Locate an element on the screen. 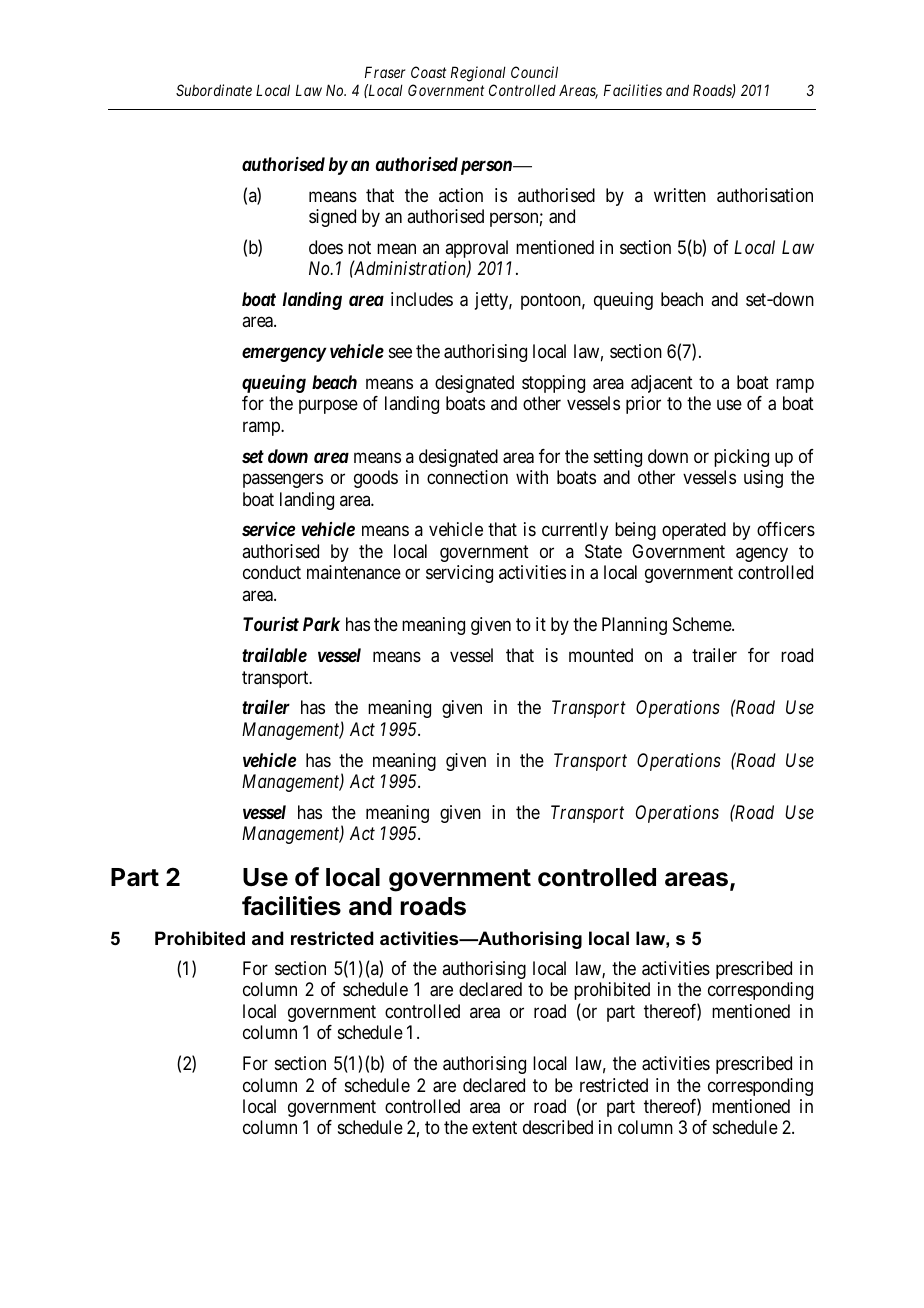  with is located at coordinates (532, 477).
